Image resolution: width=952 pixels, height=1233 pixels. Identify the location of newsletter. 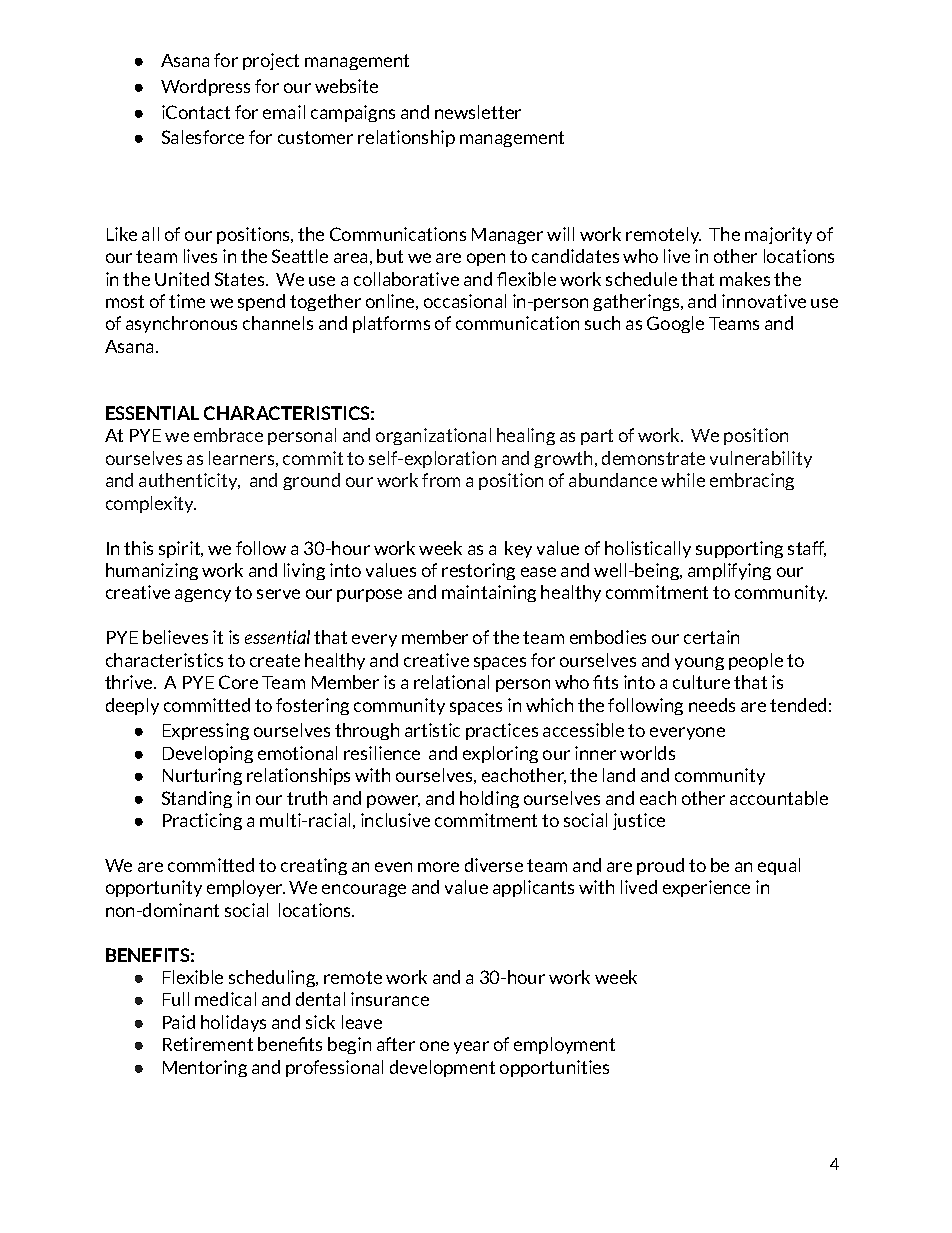
(478, 112).
